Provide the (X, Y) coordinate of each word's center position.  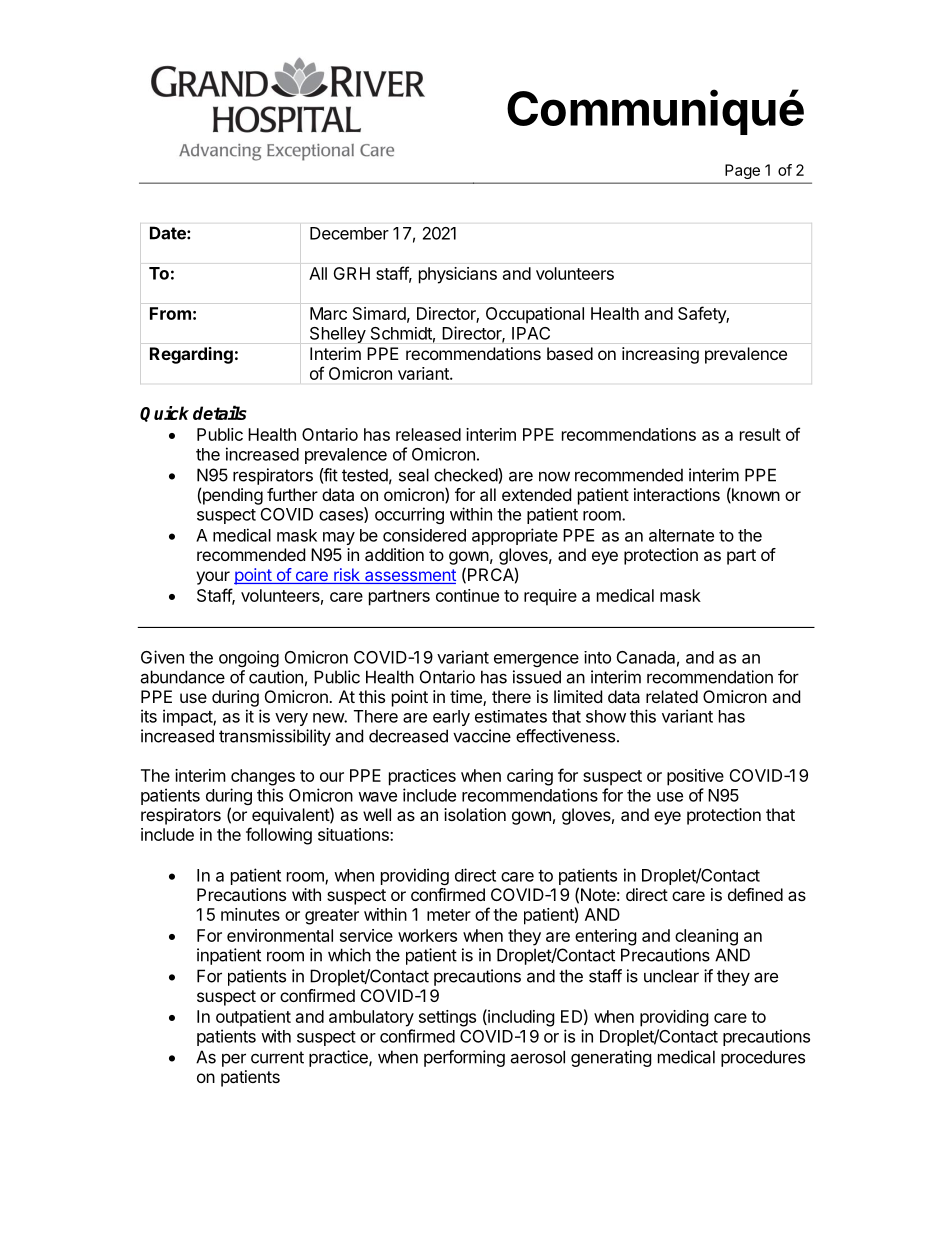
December (349, 233)
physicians (458, 275)
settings (447, 1018)
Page (742, 171)
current (277, 1057)
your (213, 578)
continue (467, 595)
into (597, 657)
